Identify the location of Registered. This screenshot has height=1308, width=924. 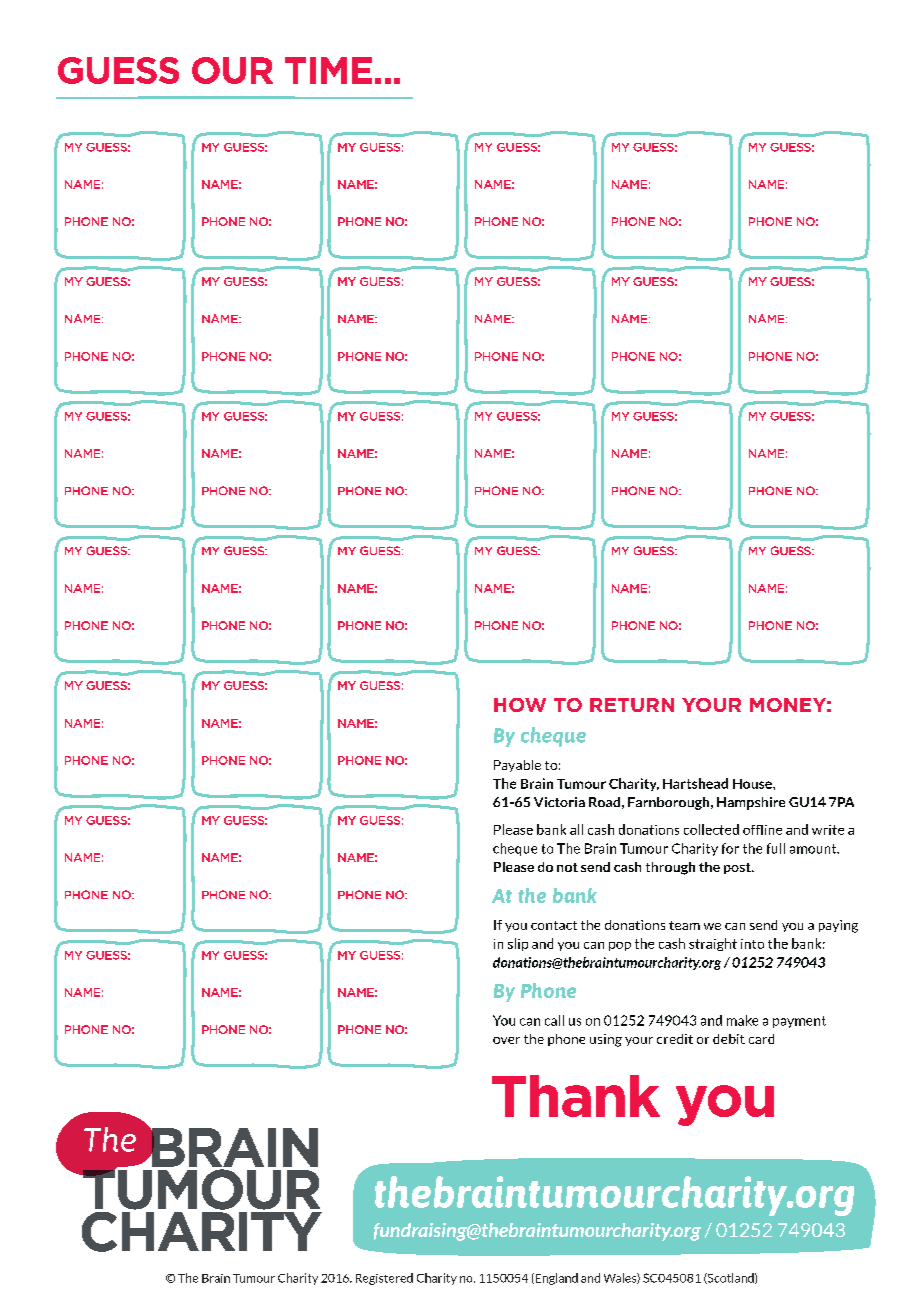
(384, 1279).
